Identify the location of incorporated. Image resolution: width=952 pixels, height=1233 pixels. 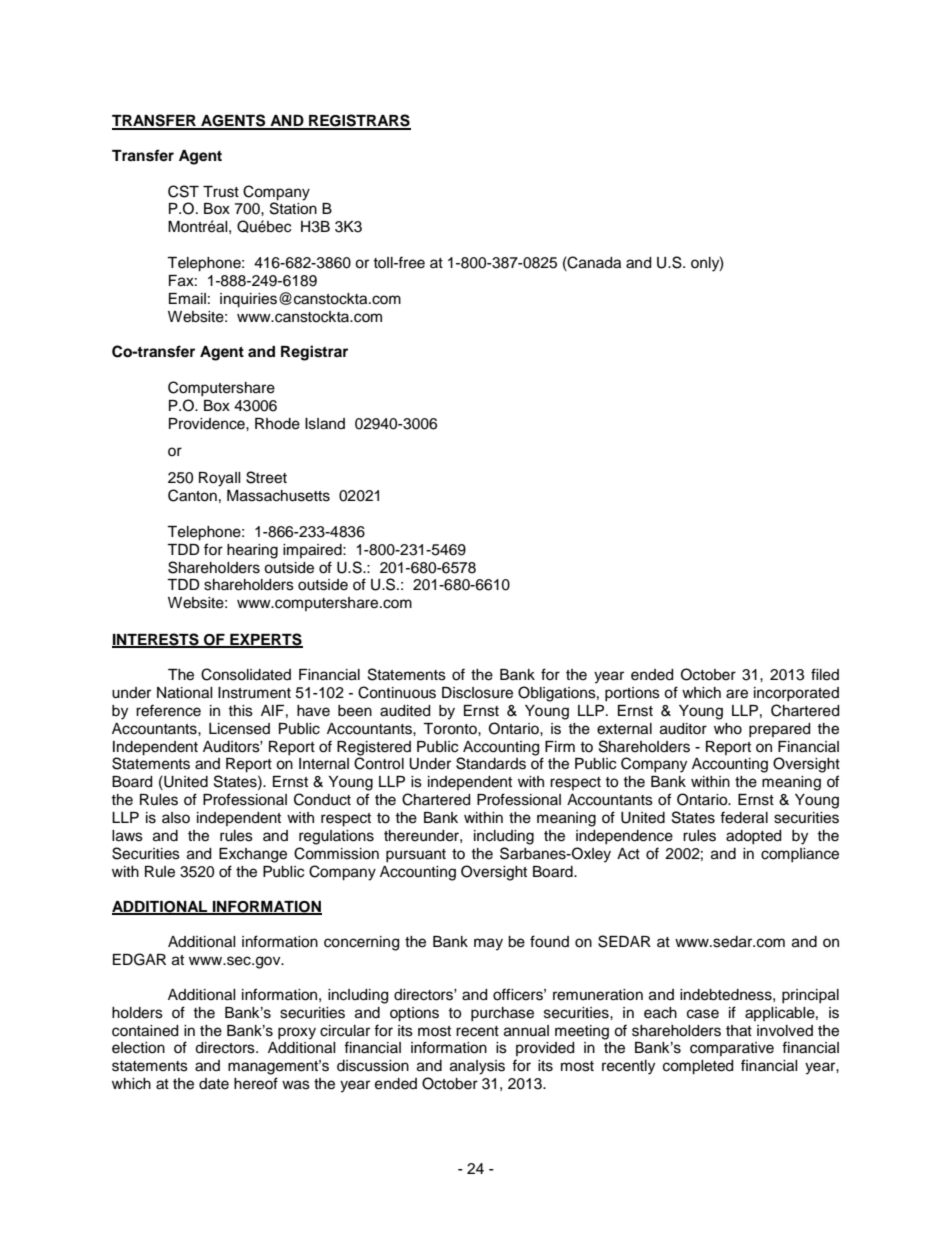
(796, 694).
